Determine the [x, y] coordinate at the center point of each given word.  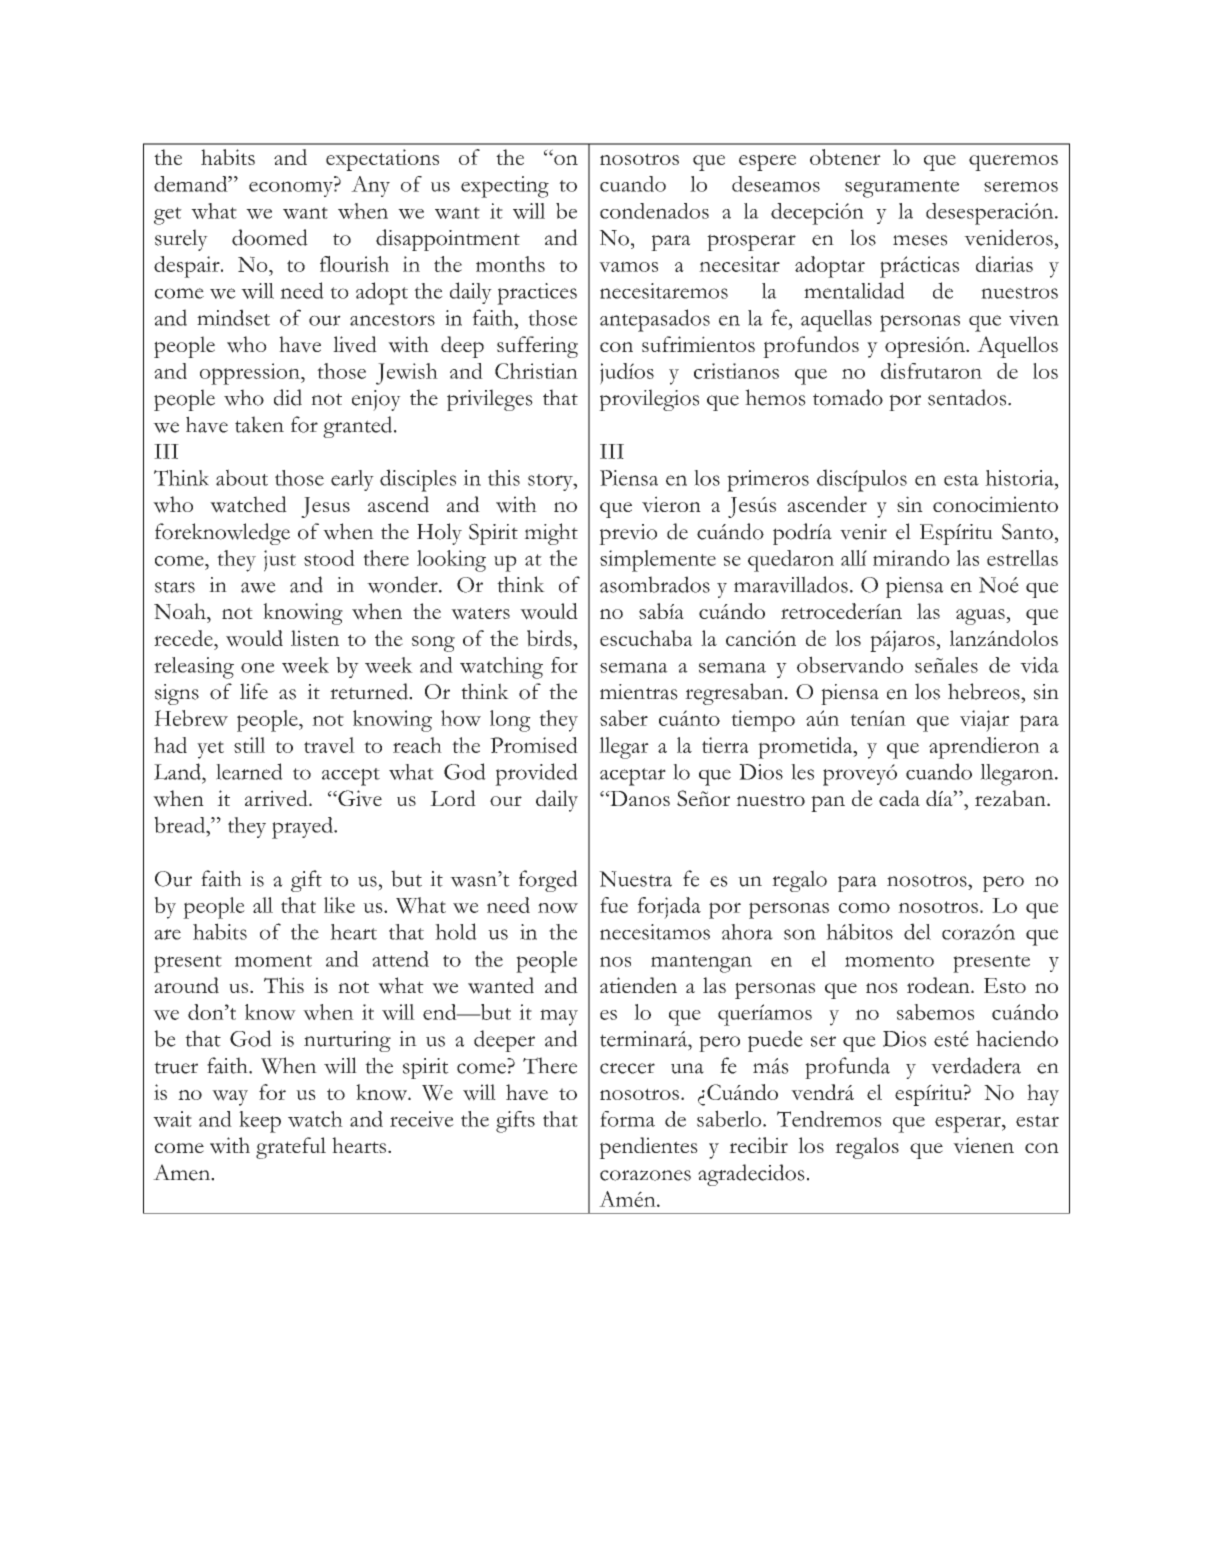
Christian [536, 371]
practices [537, 294]
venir [863, 532]
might [551, 534]
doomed [270, 237]
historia [1020, 478]
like [339, 905]
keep [260, 1122]
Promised [534, 745]
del [917, 931]
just [280, 561]
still [249, 745]
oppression [251, 374]
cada [899, 798]
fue [614, 905]
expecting [505, 187]
